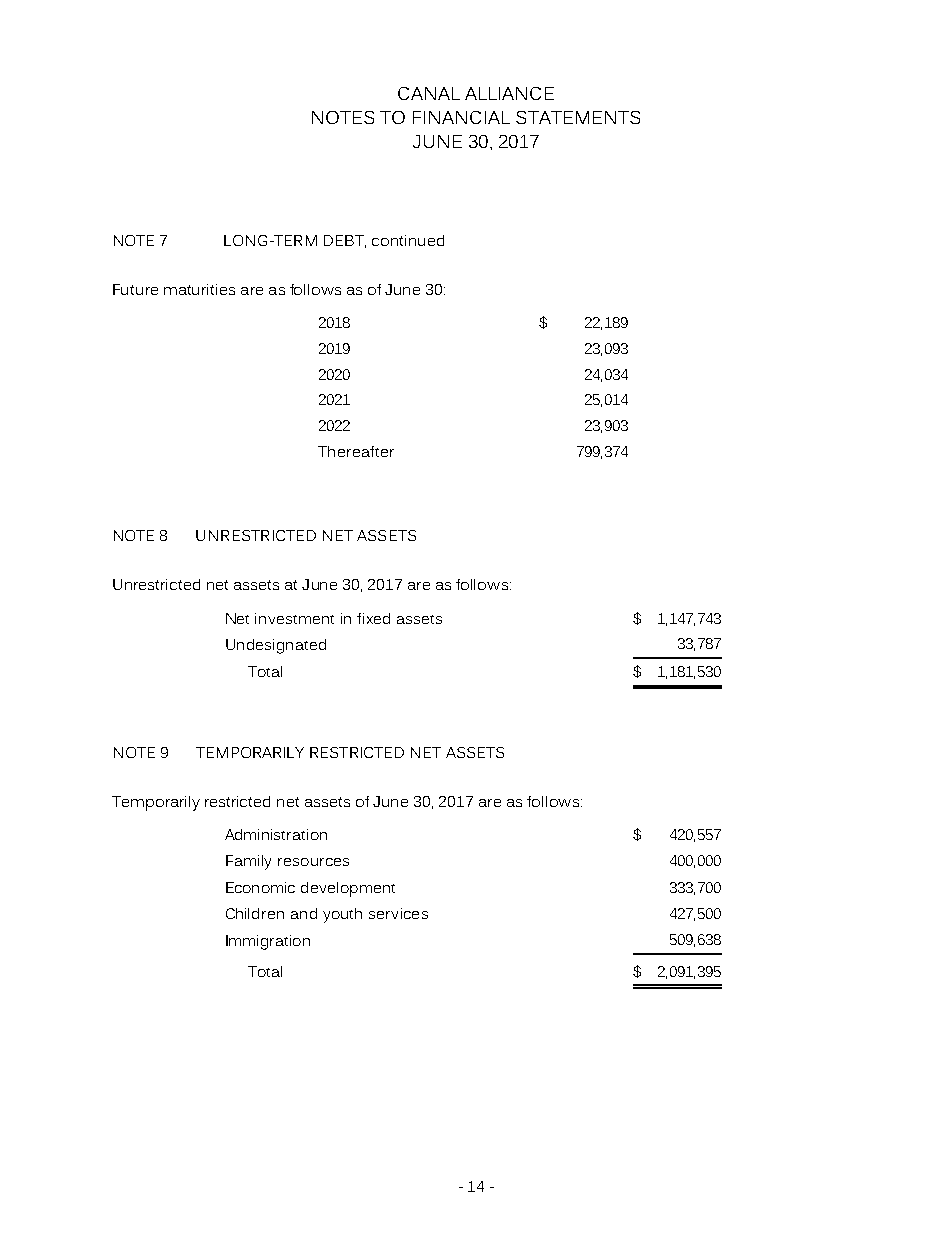 The height and width of the document is (1233, 952). I want to click on Thereafter, so click(356, 451).
